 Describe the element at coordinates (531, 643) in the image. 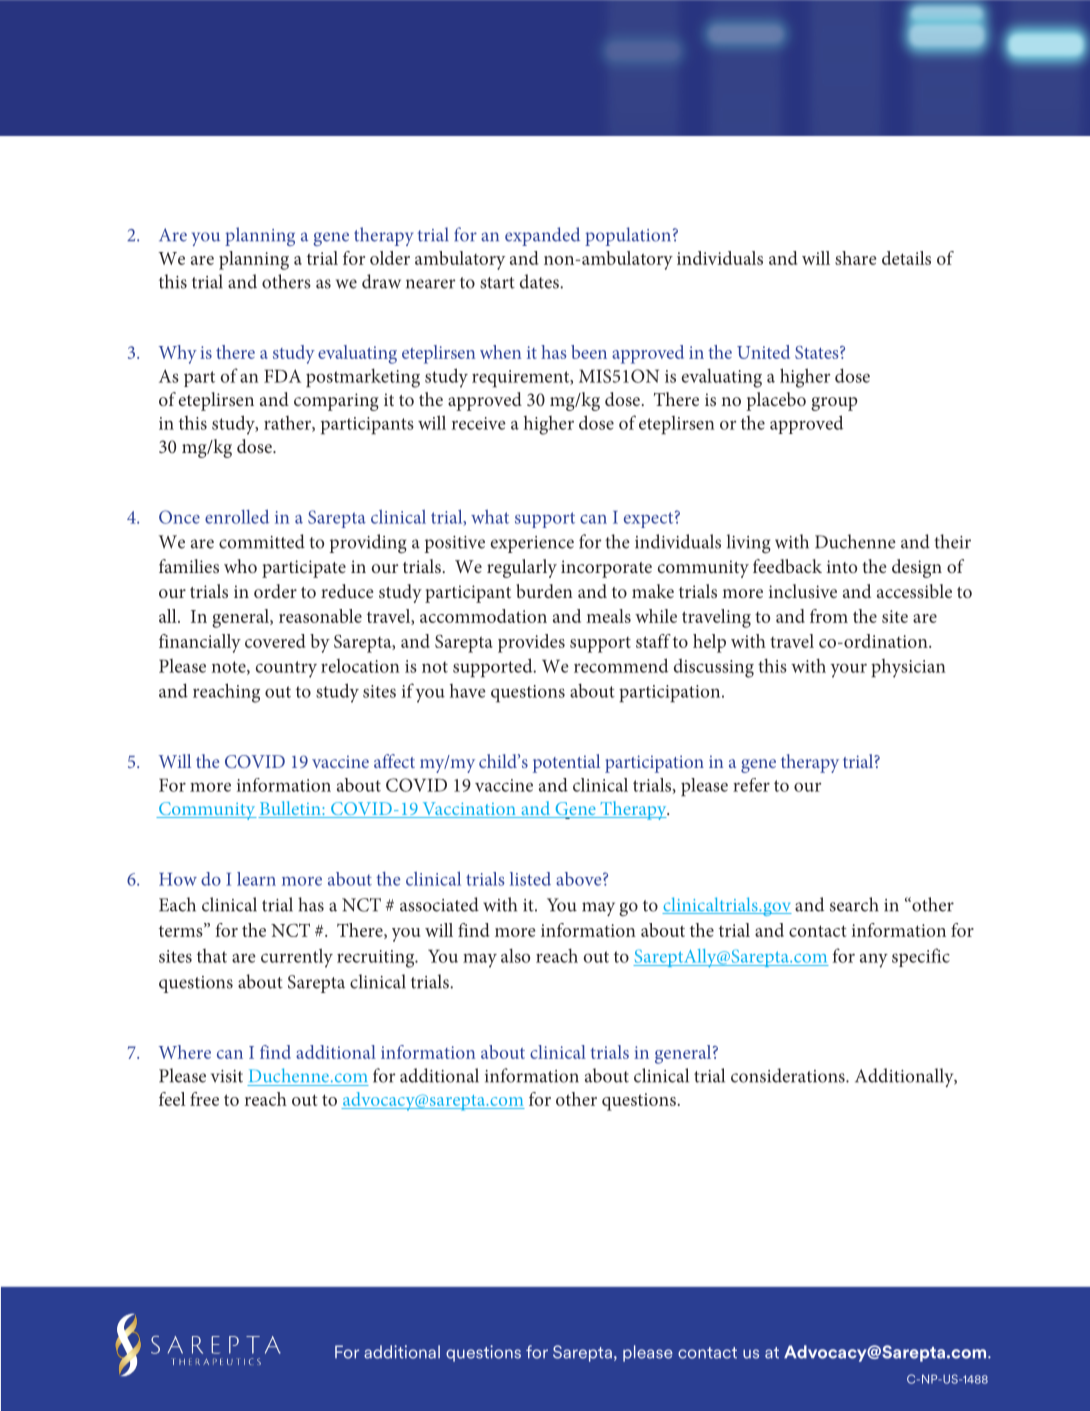

I see `provides` at that location.
